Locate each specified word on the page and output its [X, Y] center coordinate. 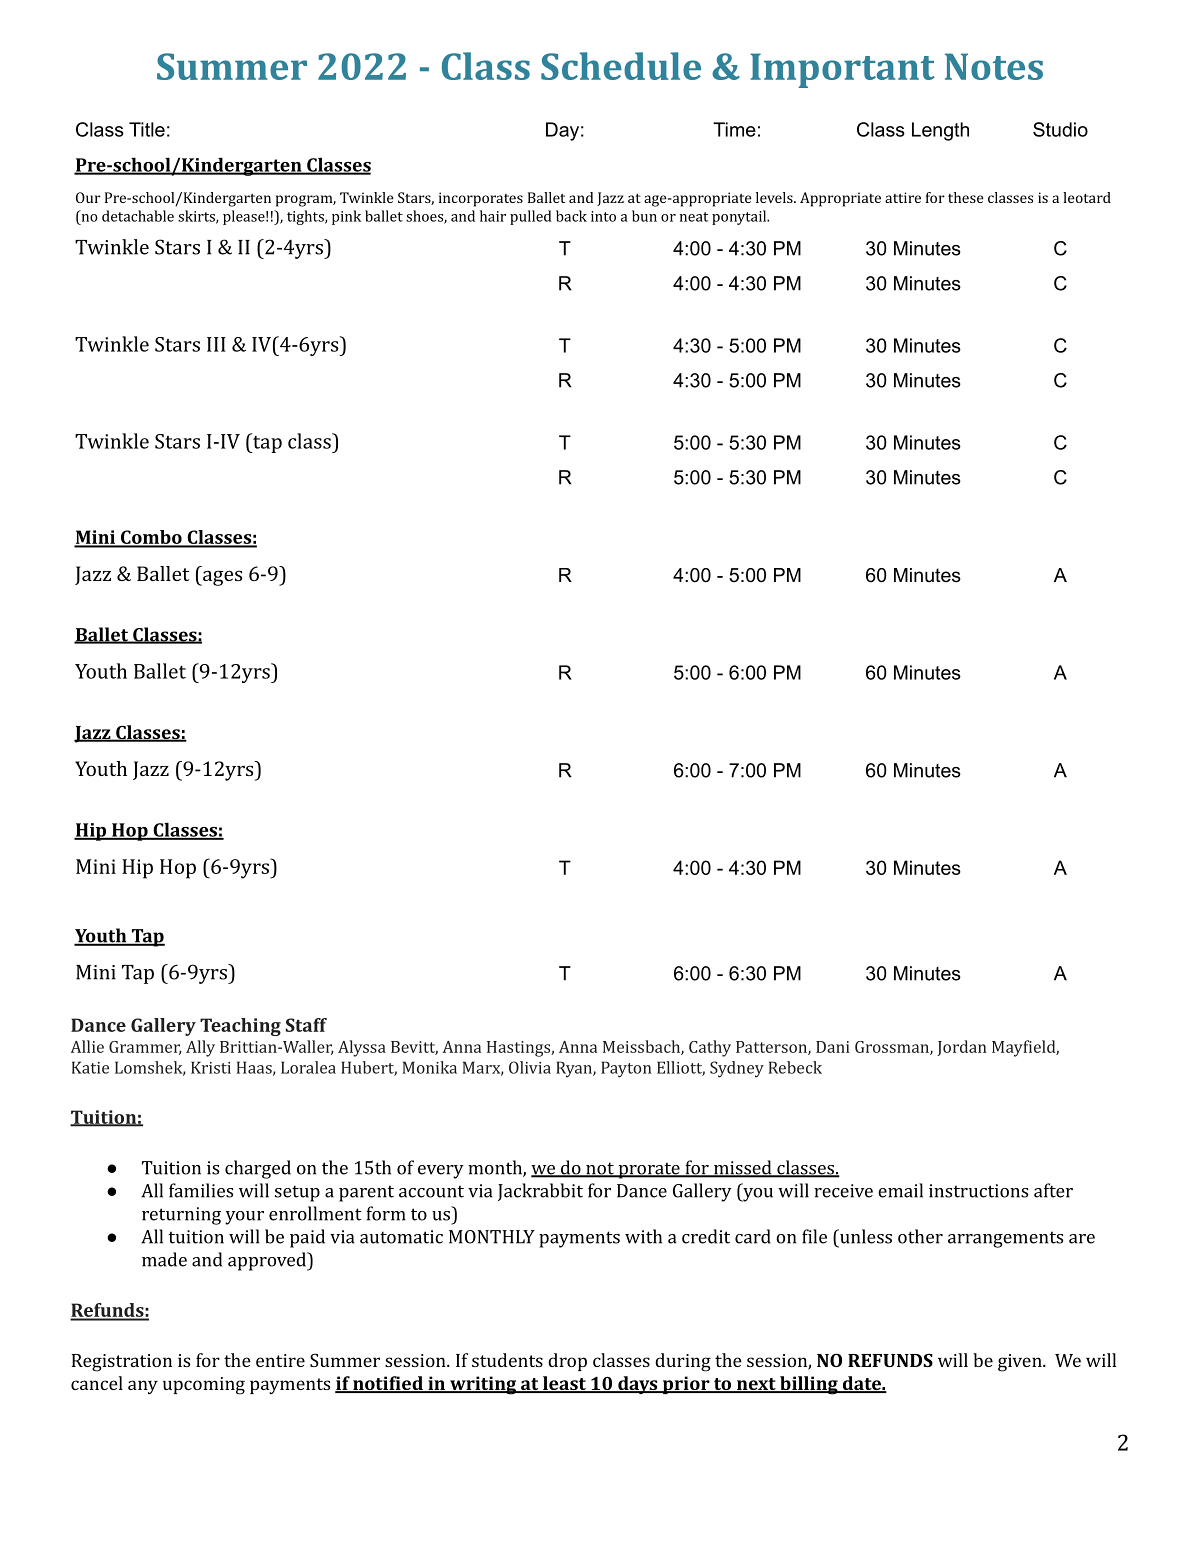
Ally [200, 1048]
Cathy [710, 1048]
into [603, 216]
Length [940, 131]
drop [567, 1362]
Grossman [893, 1048]
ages [221, 578]
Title [147, 129]
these [966, 197]
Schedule [621, 66]
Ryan [575, 1069]
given [1021, 1363]
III [216, 344]
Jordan [962, 1048]
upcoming [204, 1386]
